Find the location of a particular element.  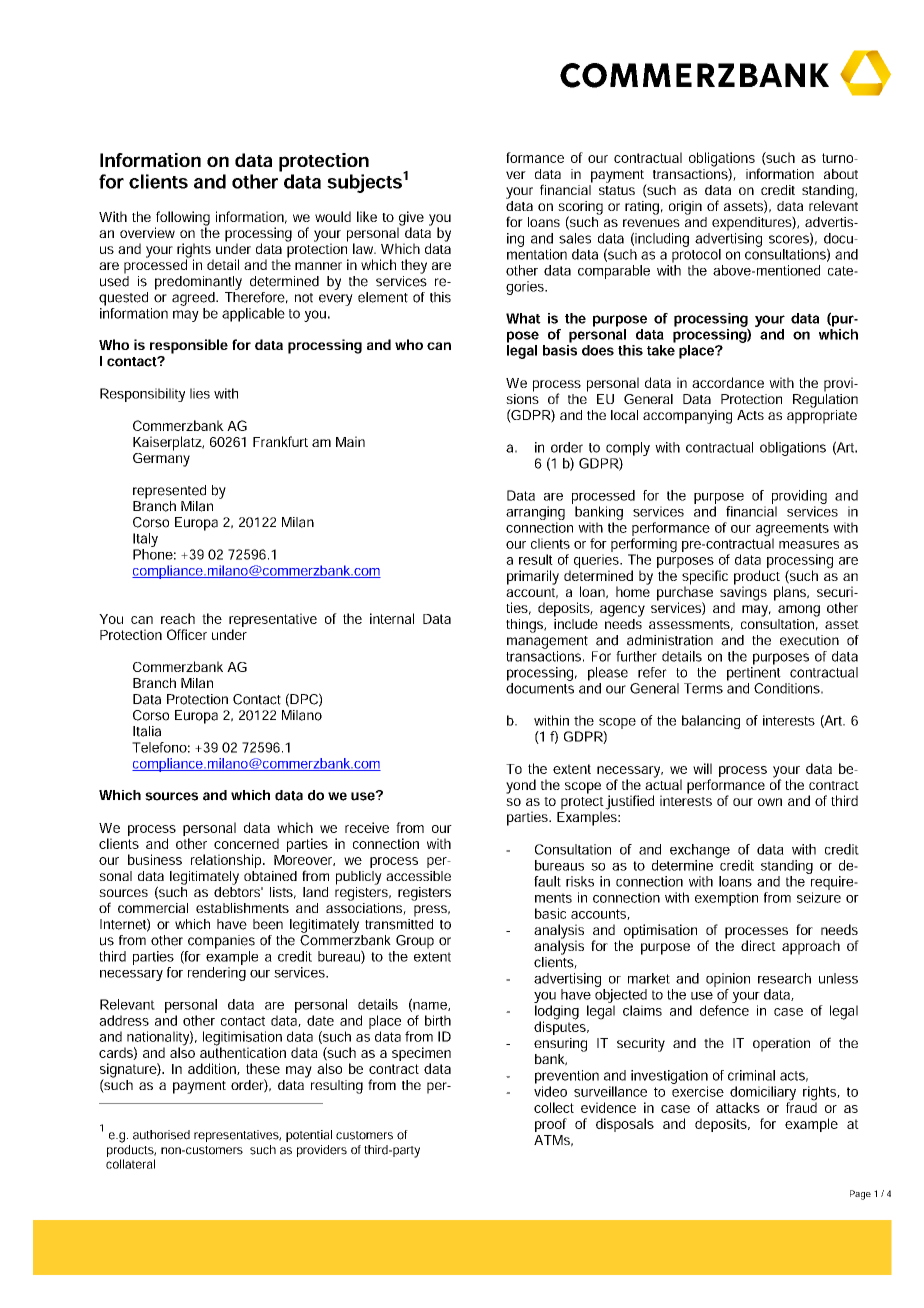

give is located at coordinates (410, 219).
